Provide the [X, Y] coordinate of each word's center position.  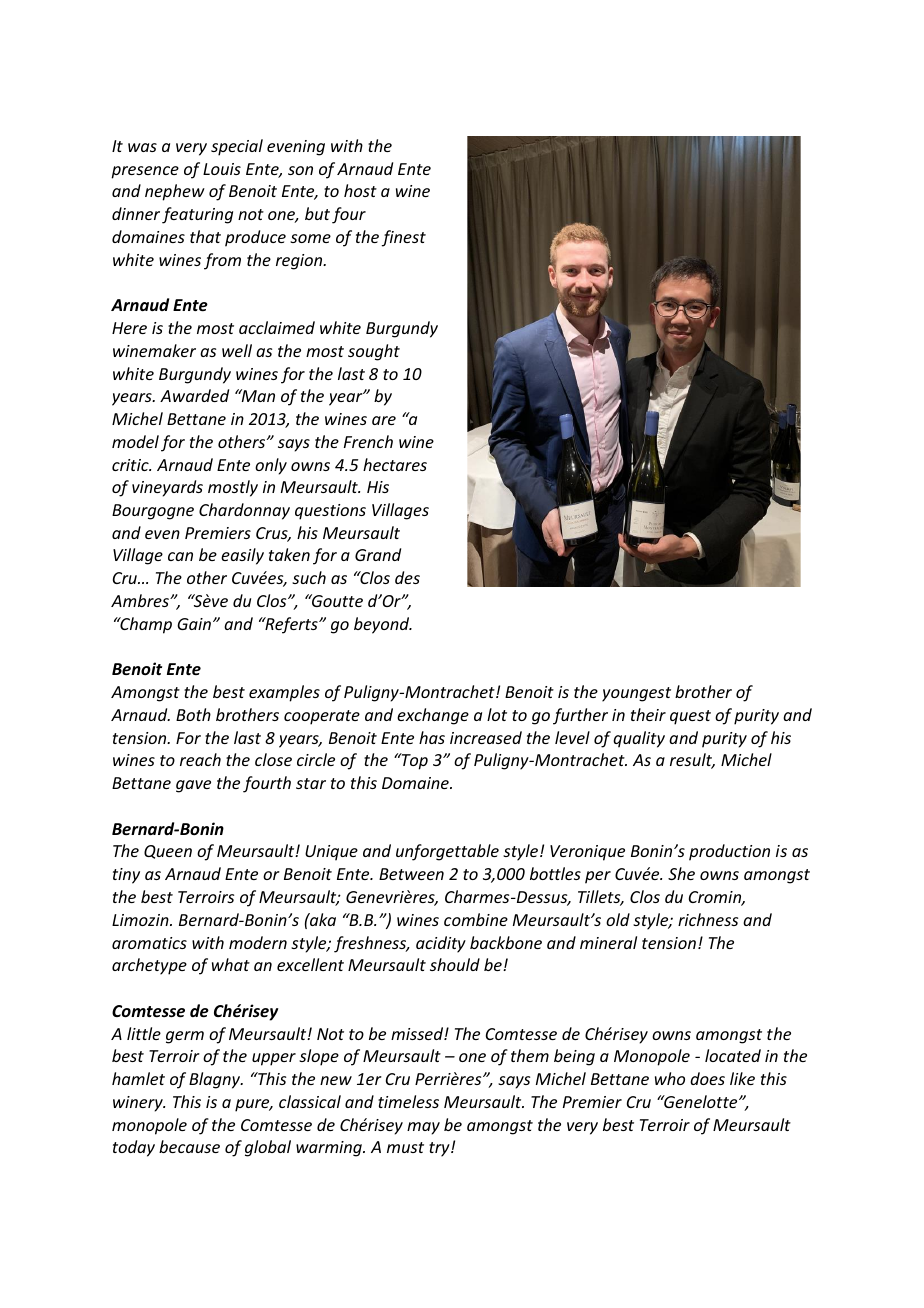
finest [403, 238]
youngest [636, 694]
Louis [222, 169]
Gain [195, 624]
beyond [383, 625]
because [189, 1146]
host [360, 190]
